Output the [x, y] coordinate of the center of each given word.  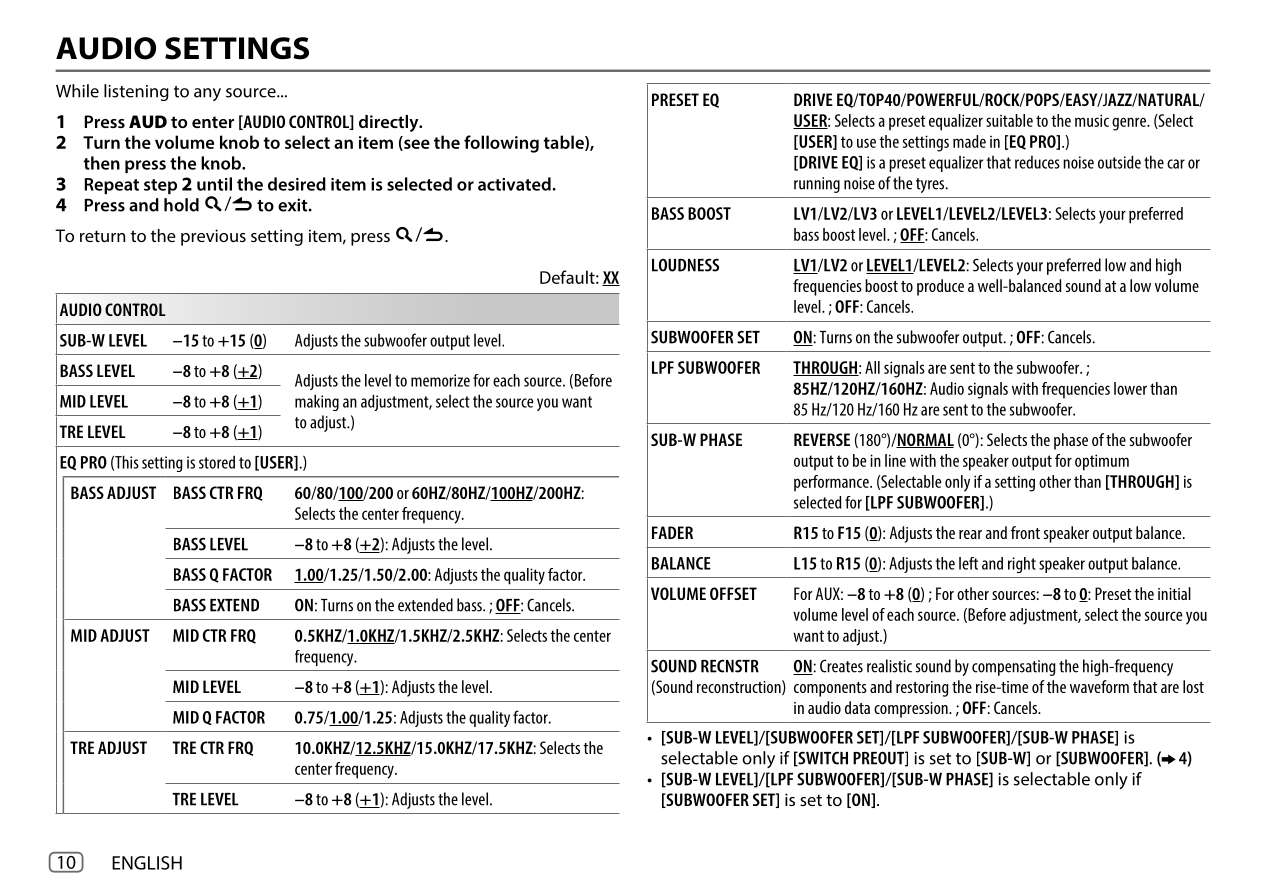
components [830, 689]
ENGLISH [147, 863]
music [1092, 120]
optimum [1102, 462]
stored [217, 462]
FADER [672, 532]
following [501, 144]
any [207, 94]
